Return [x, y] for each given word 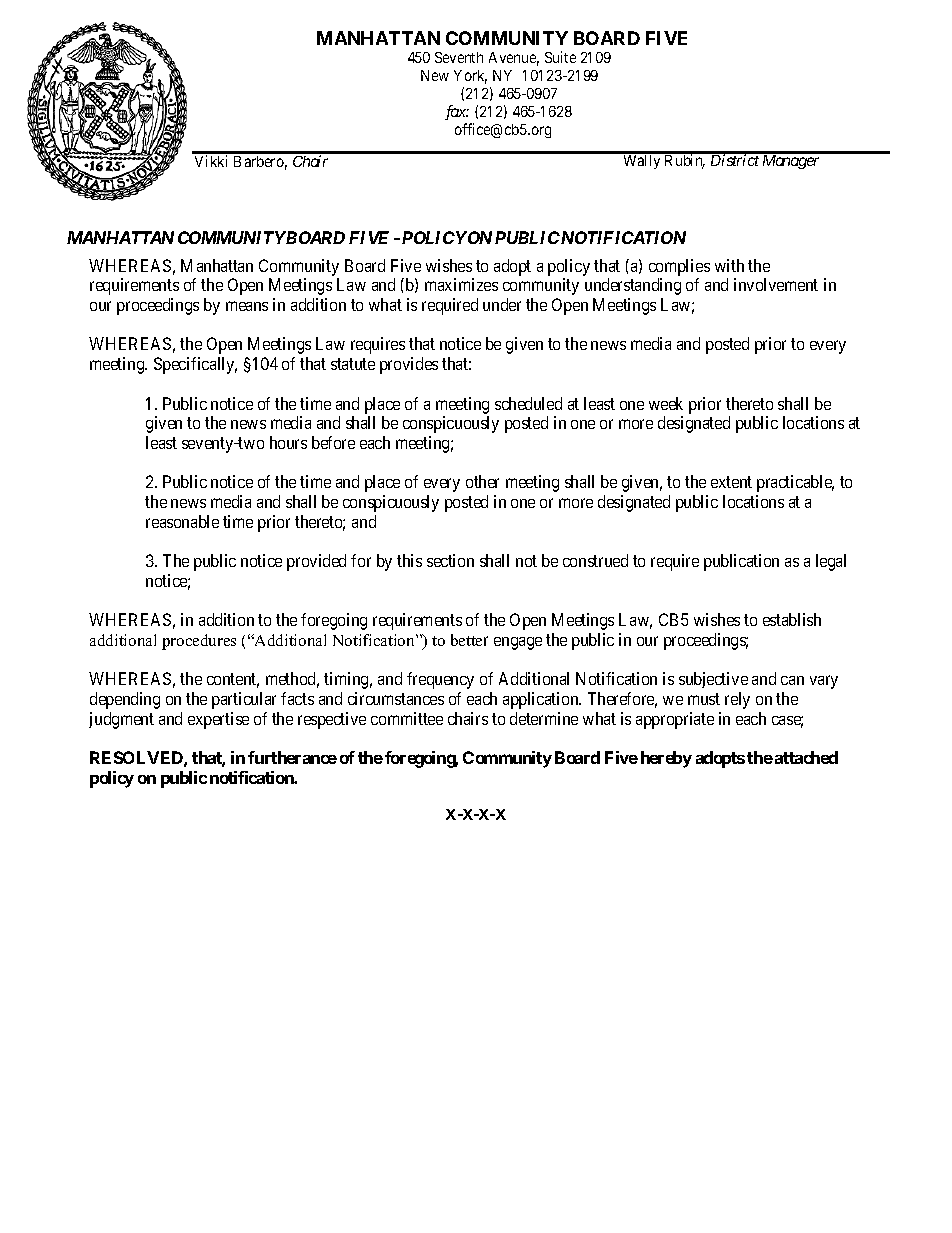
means [247, 306]
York [470, 77]
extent [731, 482]
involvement [776, 284]
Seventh [459, 57]
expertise [218, 720]
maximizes [461, 284]
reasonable [182, 521]
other [482, 481]
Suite [560, 57]
